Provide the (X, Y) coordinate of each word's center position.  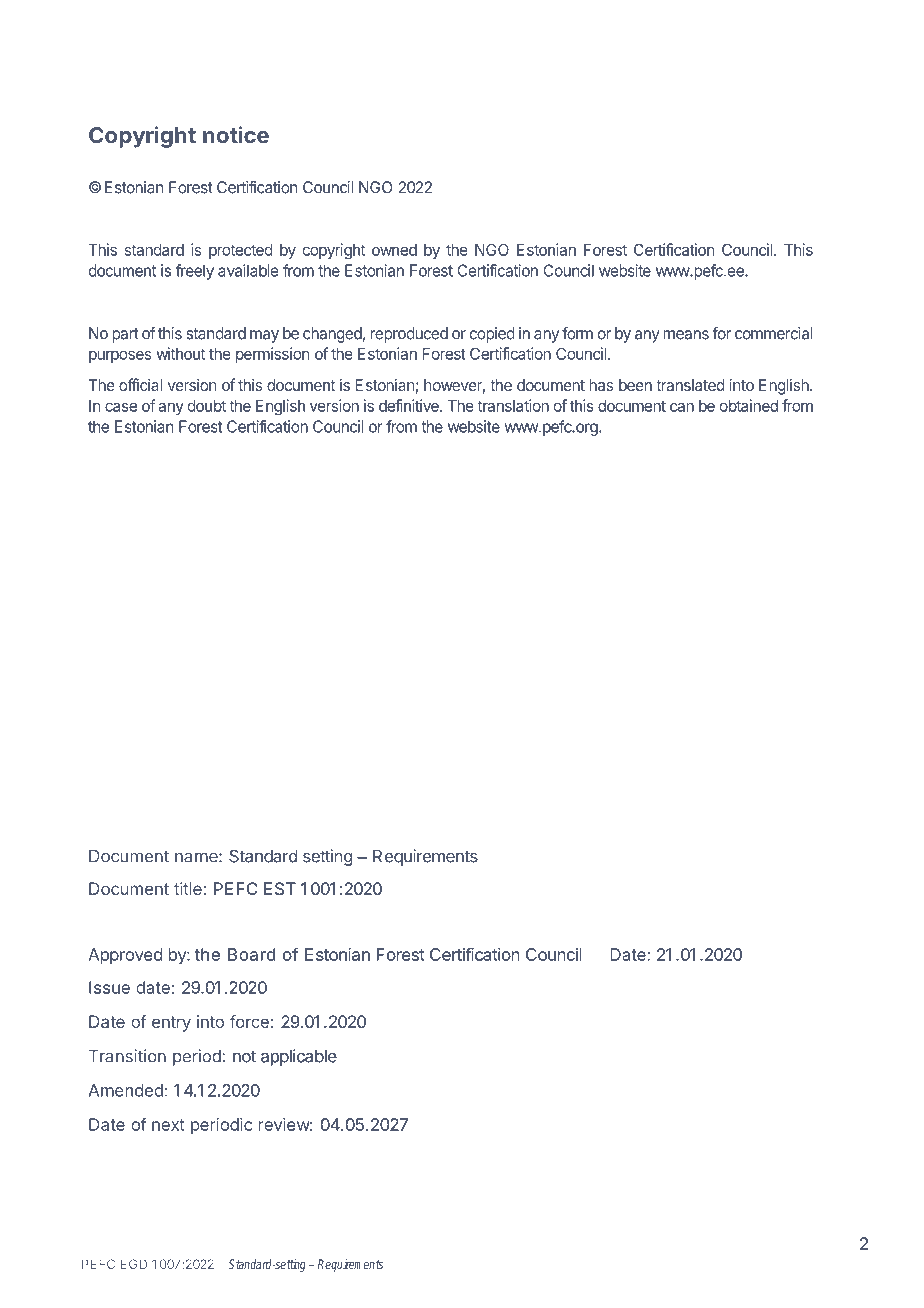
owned (394, 250)
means (686, 335)
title (188, 888)
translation (513, 405)
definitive (410, 405)
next (168, 1125)
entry (171, 1024)
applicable (299, 1057)
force (249, 1021)
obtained (749, 405)
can (682, 407)
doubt (207, 406)
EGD (134, 1264)
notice (236, 134)
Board (251, 954)
